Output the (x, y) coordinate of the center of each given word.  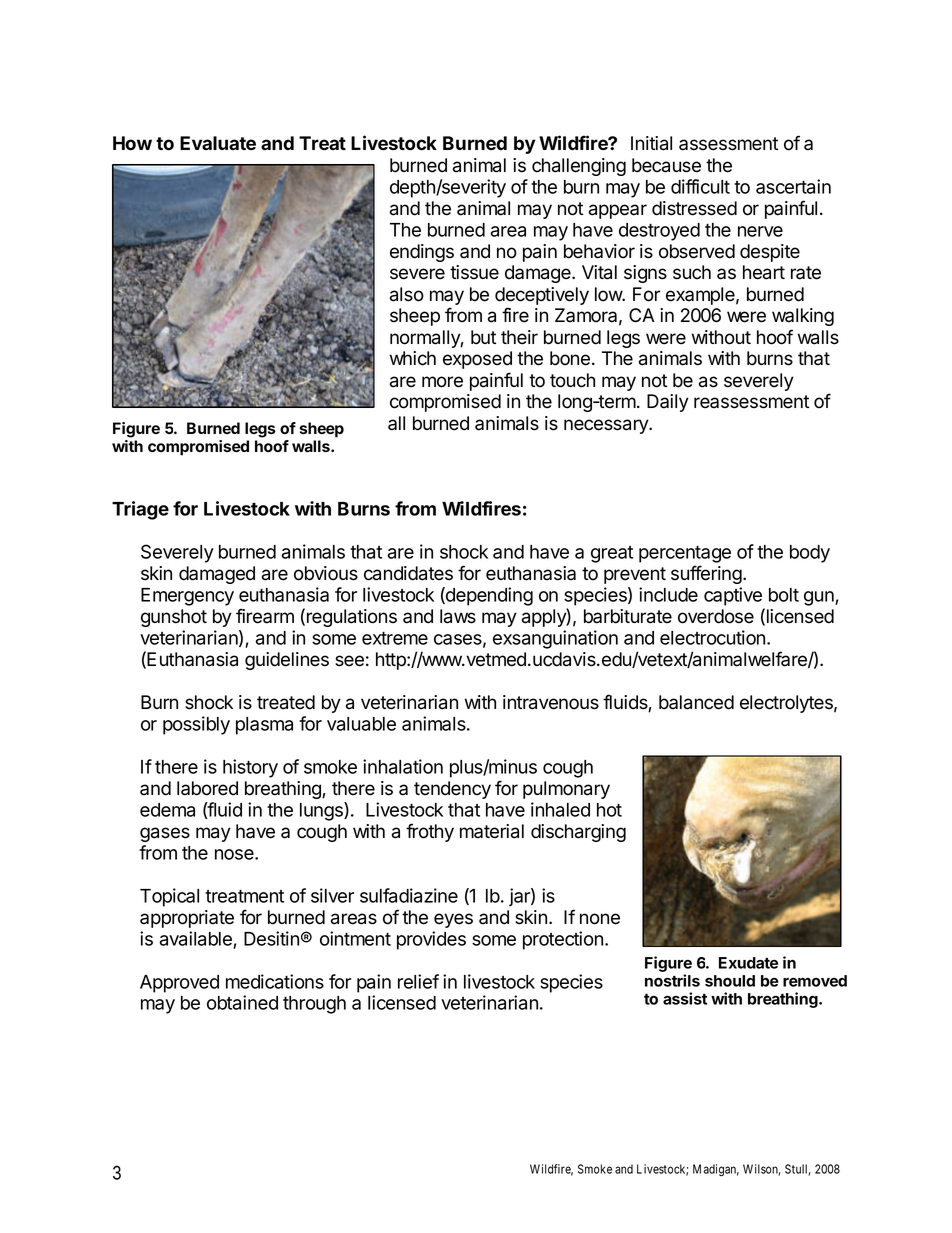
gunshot (174, 618)
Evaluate (218, 143)
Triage (140, 510)
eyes (453, 920)
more (442, 382)
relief (418, 981)
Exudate (748, 963)
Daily (668, 403)
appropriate (187, 919)
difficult (700, 186)
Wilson (761, 1170)
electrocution (714, 637)
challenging (579, 167)
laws (458, 616)
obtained (242, 1002)
